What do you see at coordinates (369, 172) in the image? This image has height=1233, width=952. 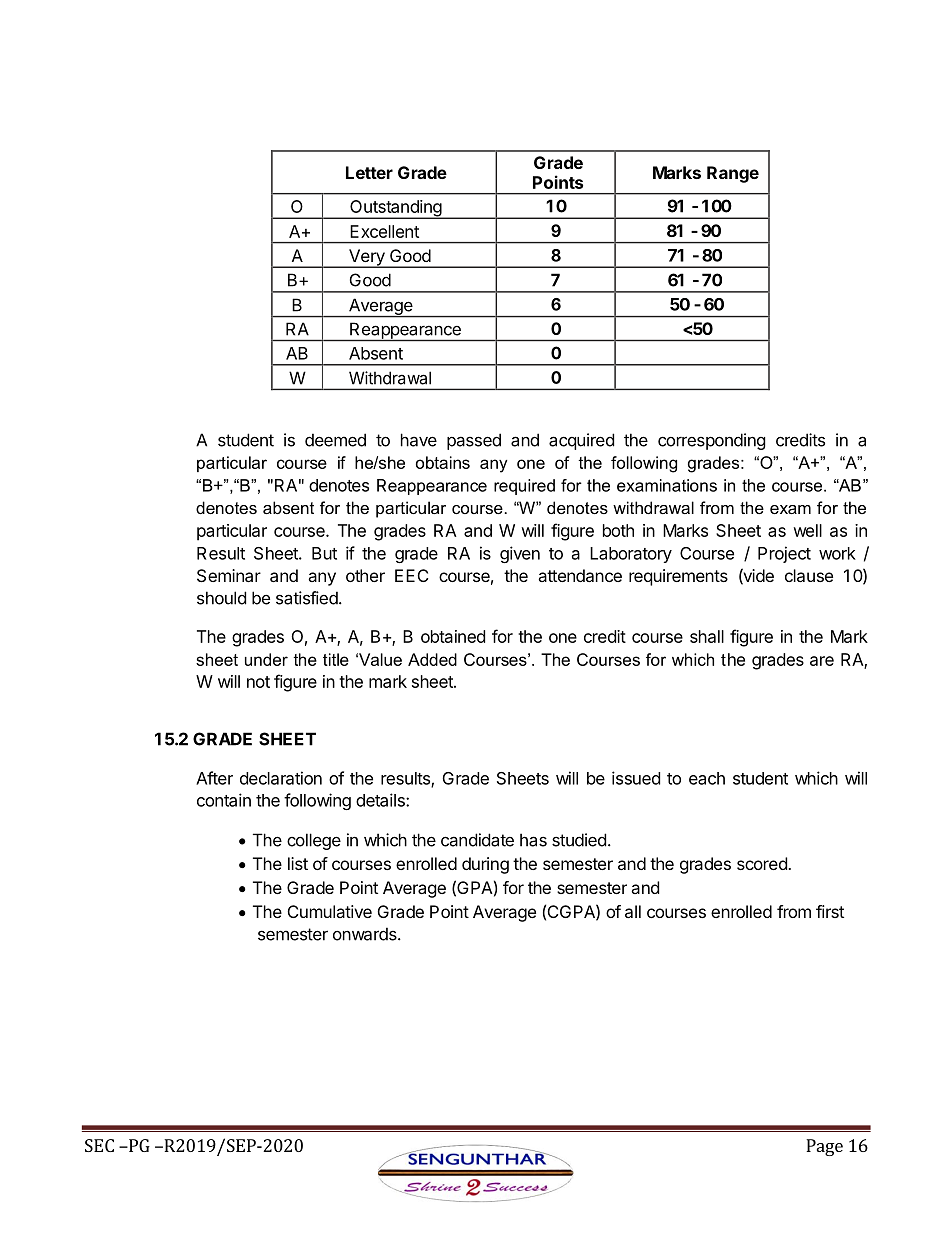 I see `Letter` at bounding box center [369, 172].
